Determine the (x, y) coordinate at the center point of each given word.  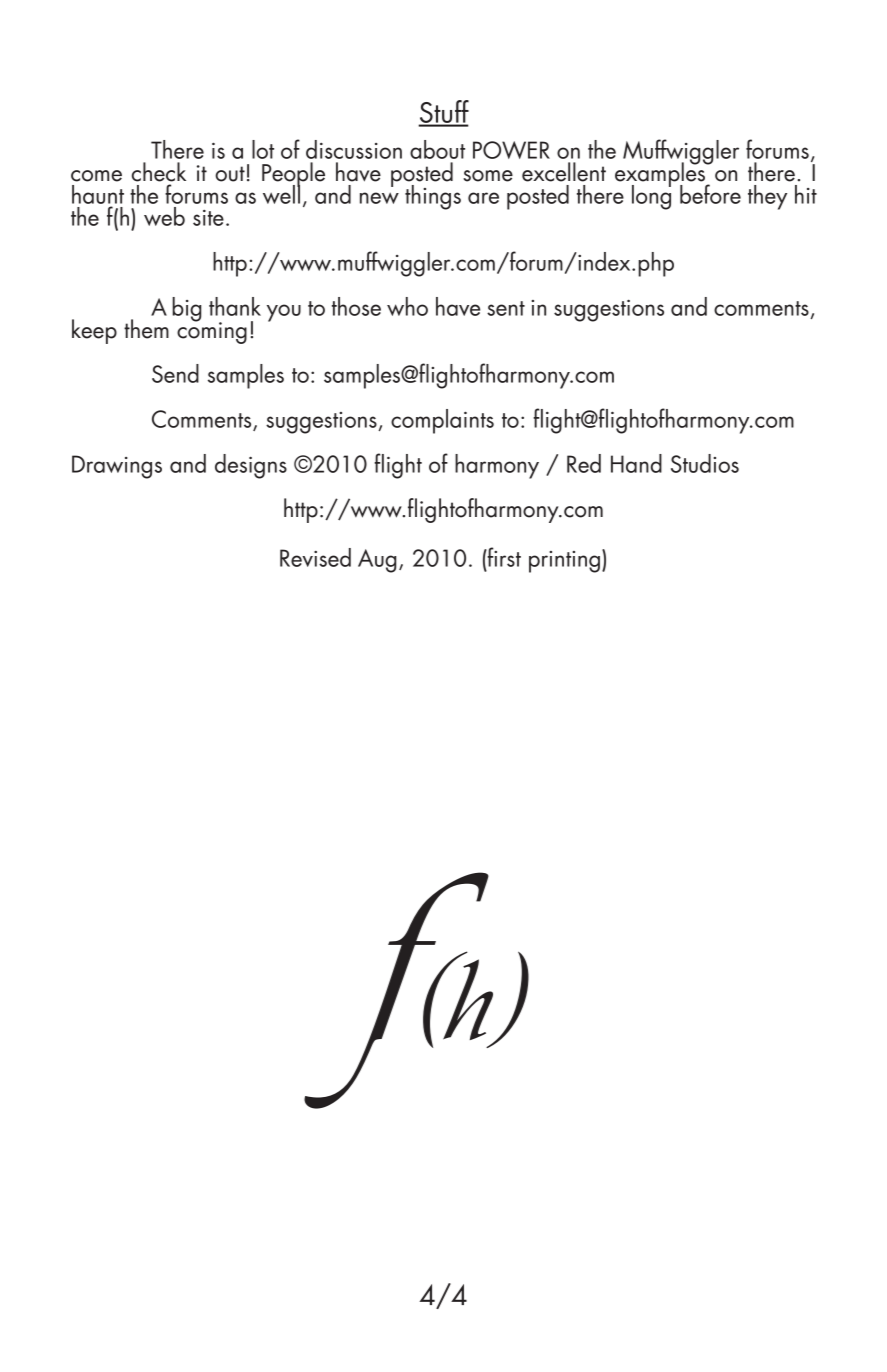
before (710, 194)
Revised (315, 557)
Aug (377, 561)
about (437, 149)
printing (564, 562)
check (159, 172)
